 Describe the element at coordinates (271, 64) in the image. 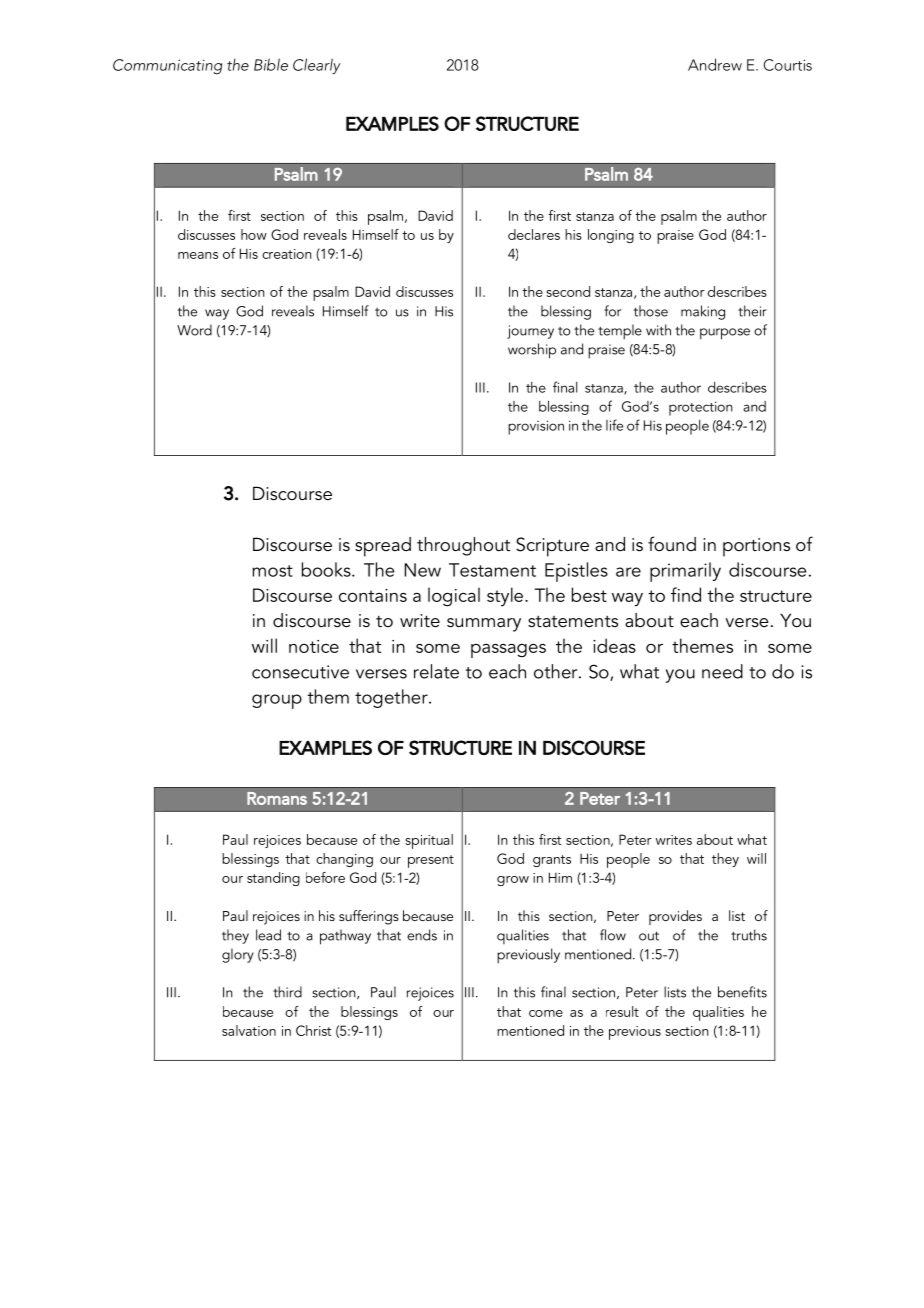

I see `Bible` at that location.
